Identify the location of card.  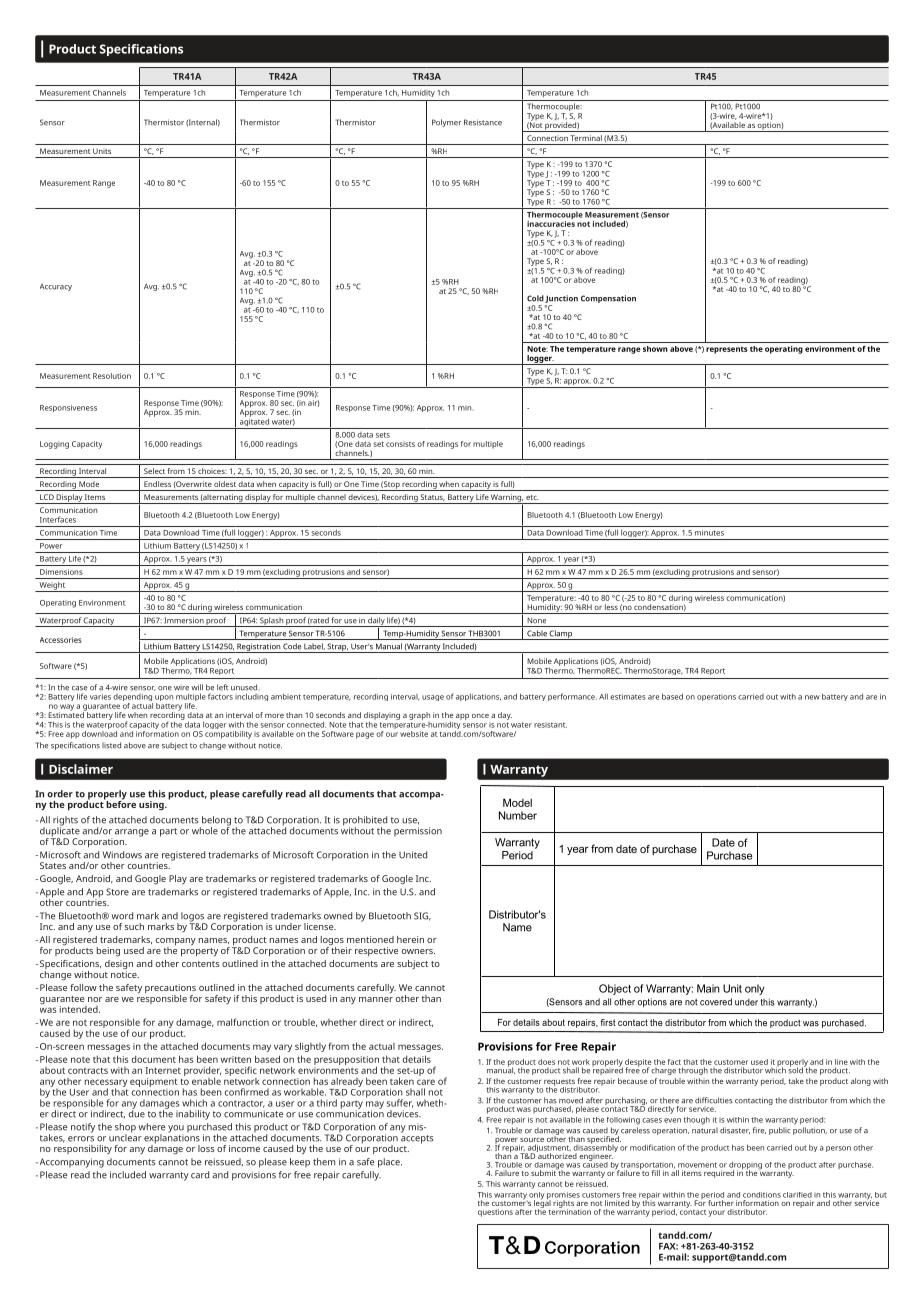
(200, 1175).
